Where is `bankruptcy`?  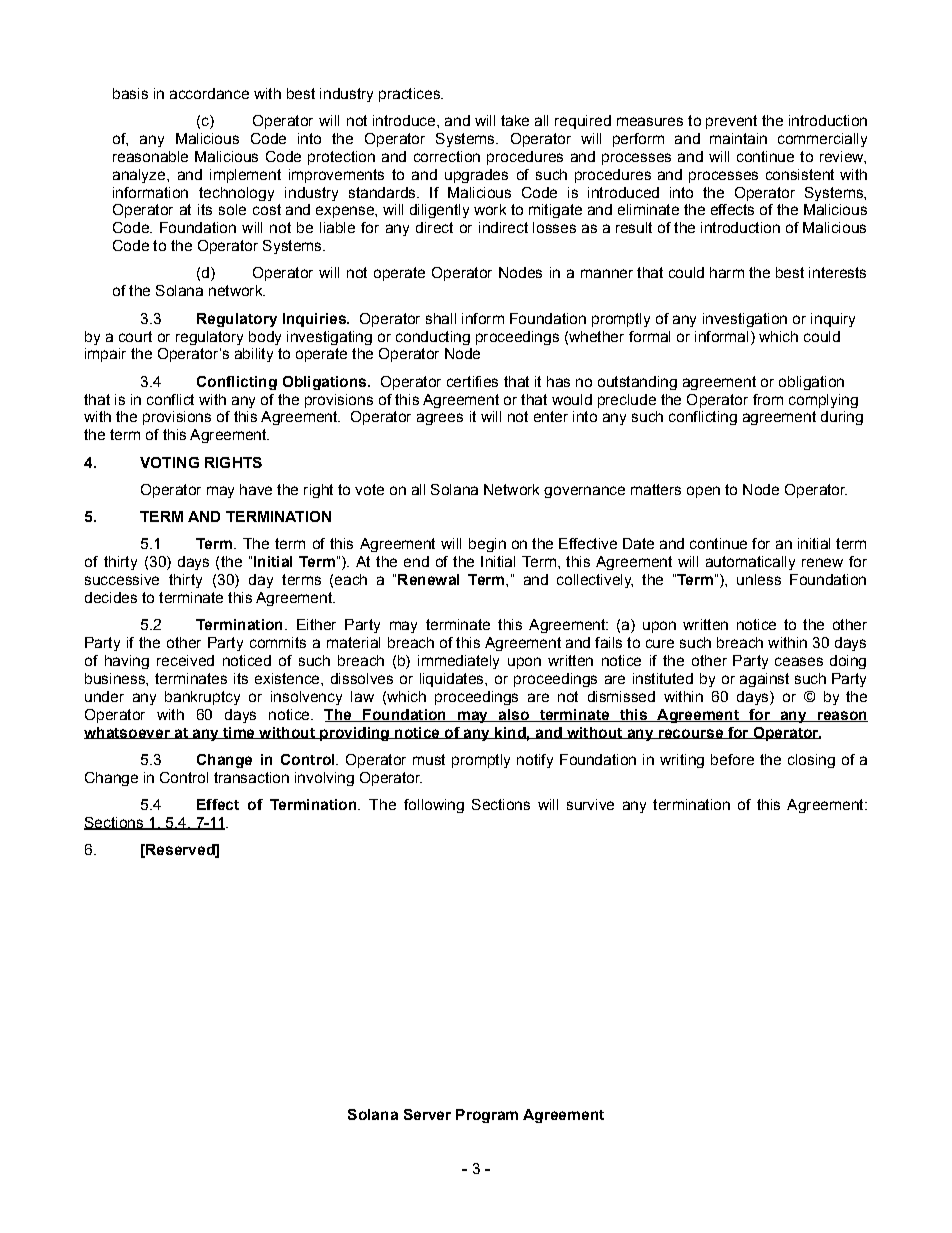 bankruptcy is located at coordinates (202, 698).
